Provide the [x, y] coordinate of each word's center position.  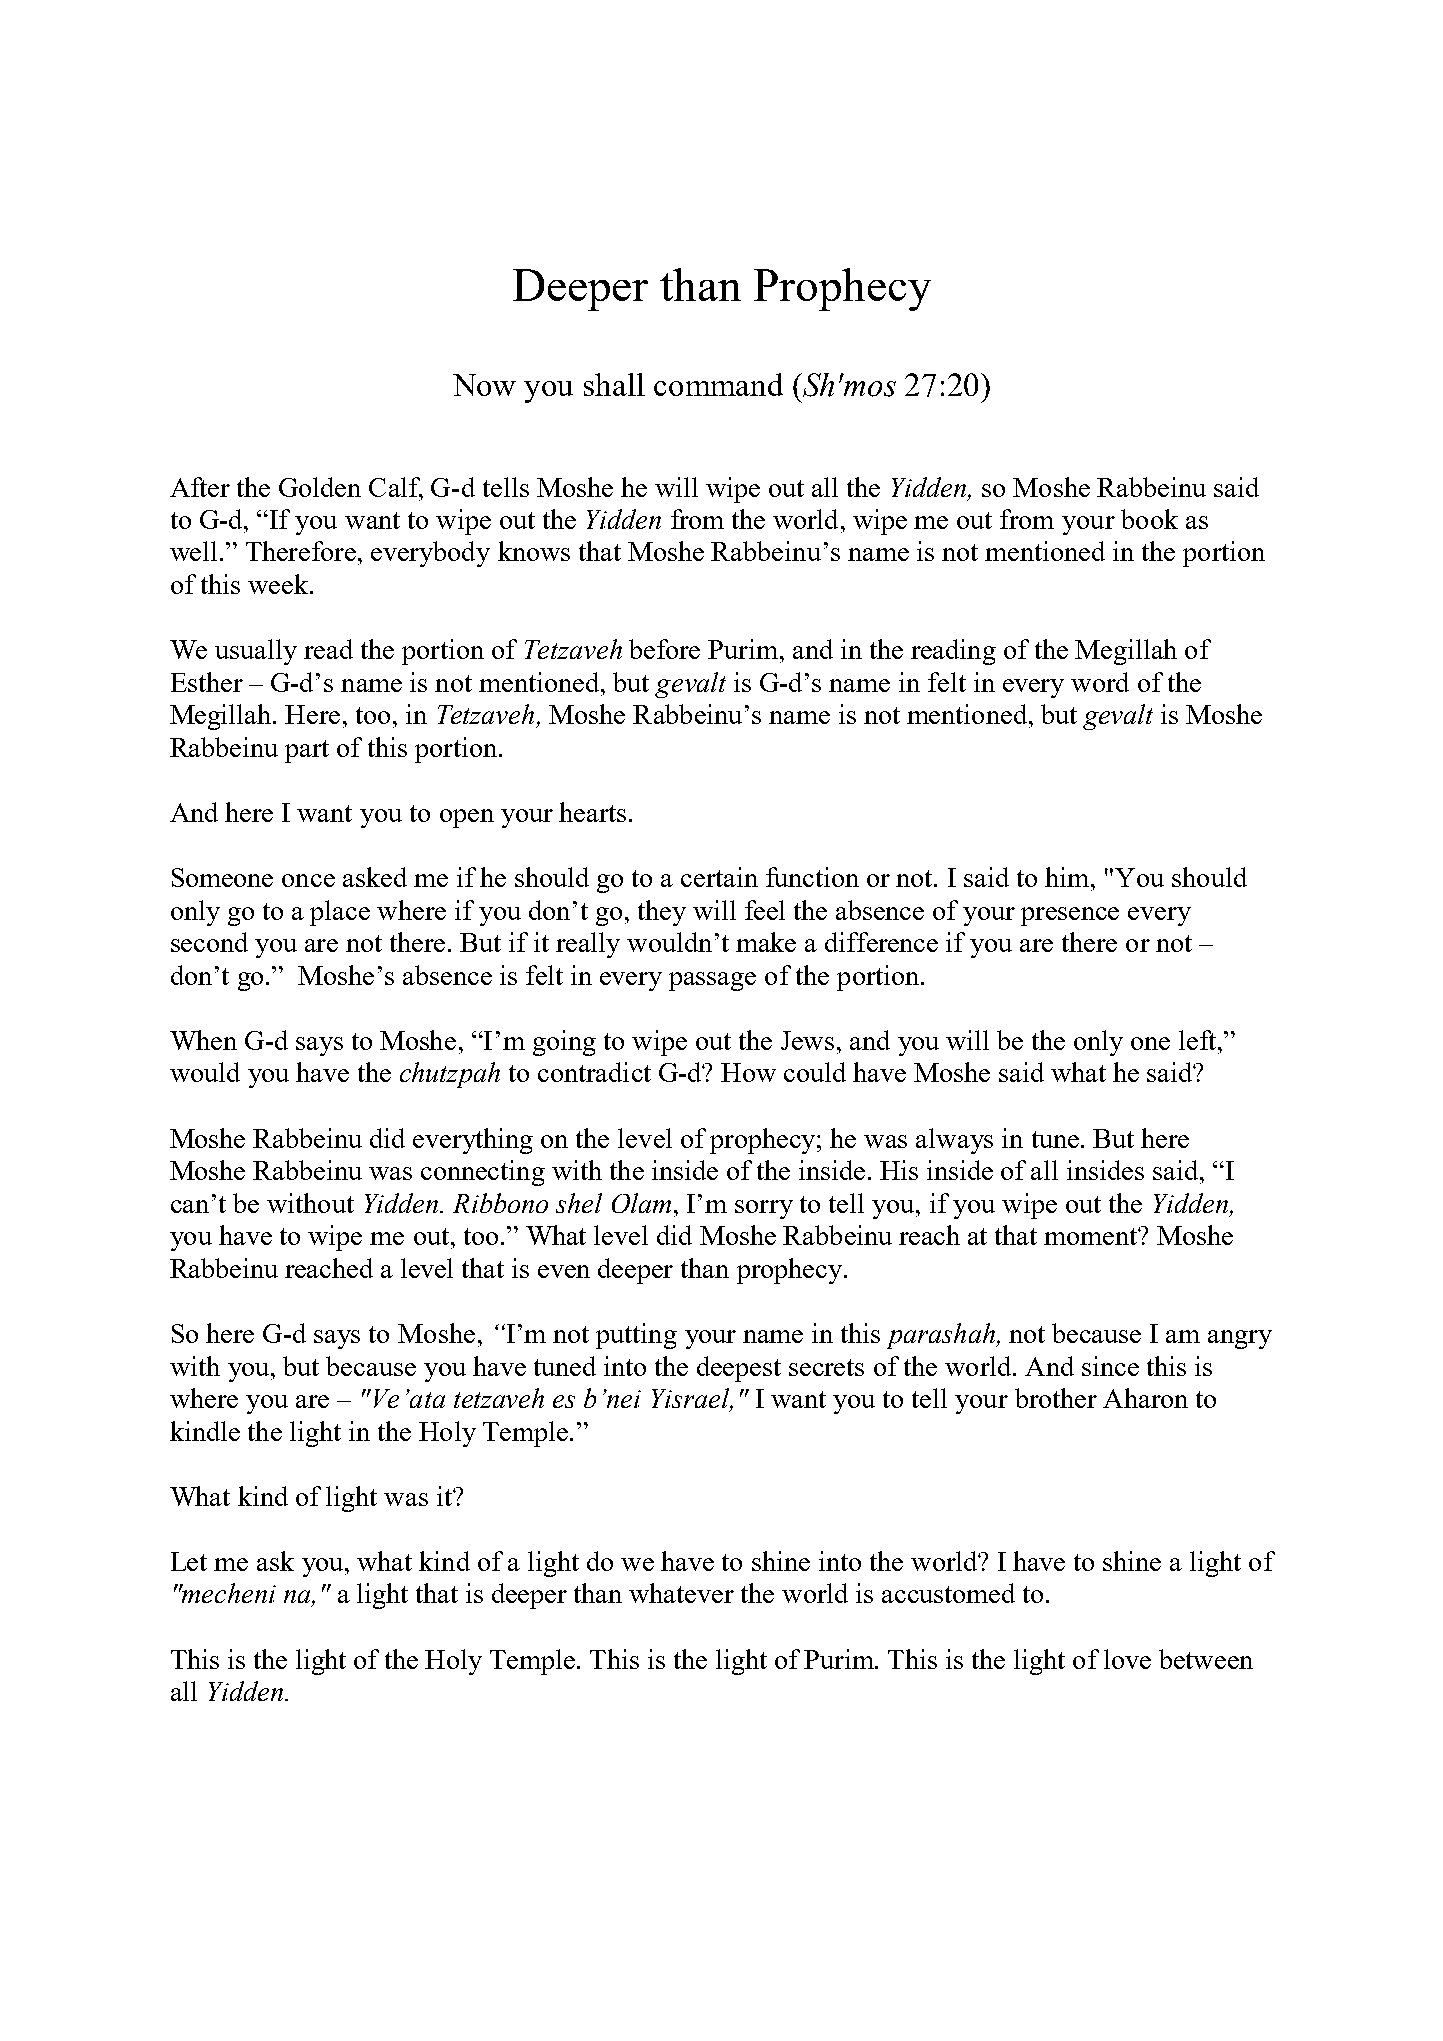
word [1100, 682]
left [1199, 1040]
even [564, 1271]
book [1149, 519]
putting [636, 1336]
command [718, 384]
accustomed [948, 1593]
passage [712, 981]
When [203, 1040]
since [1110, 1366]
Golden [320, 487]
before [664, 649]
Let [189, 1561]
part [307, 751]
